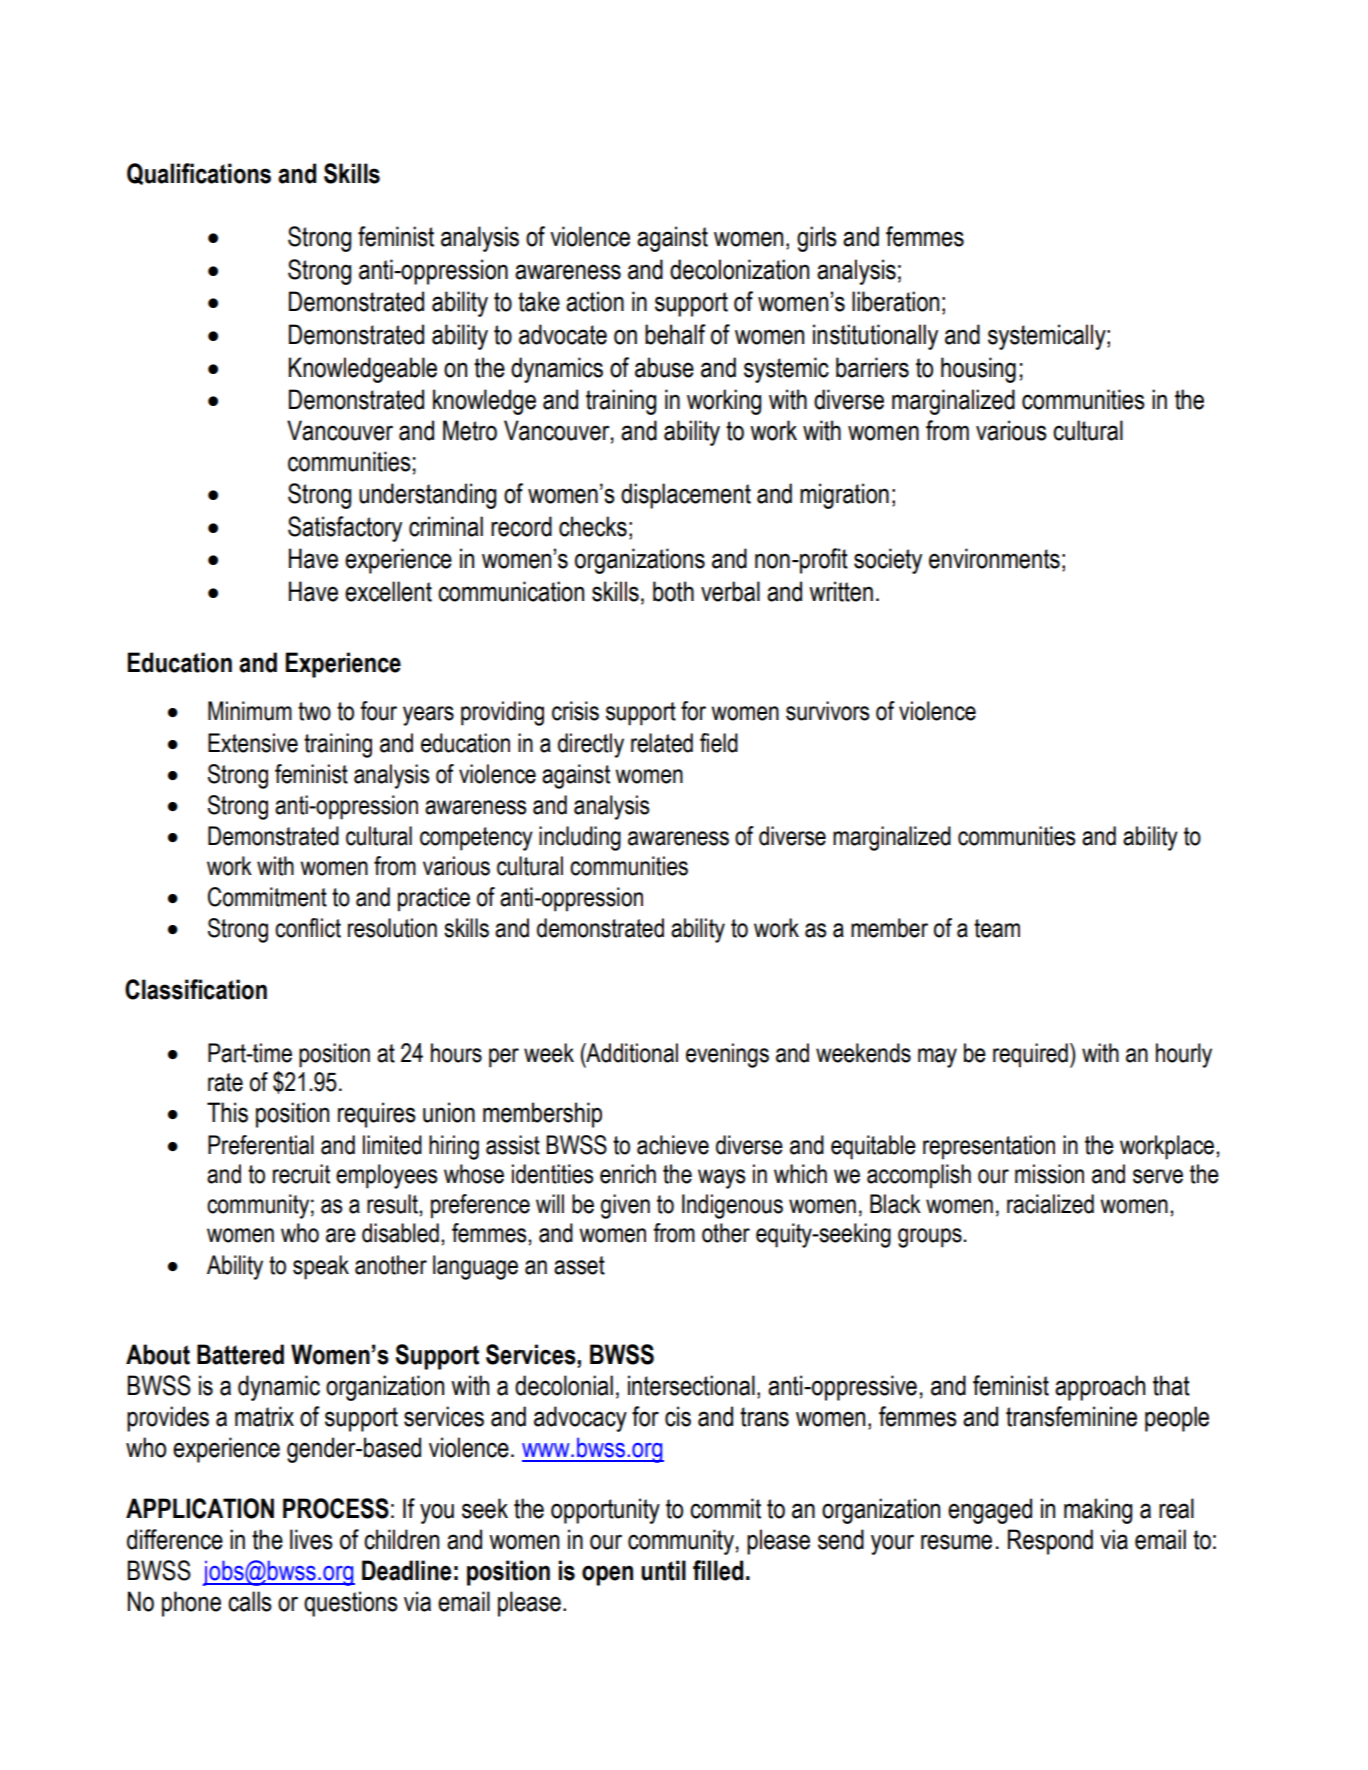 Image resolution: width=1368 pixels, height=1770 pixels. I want to click on decolonization, so click(739, 269).
